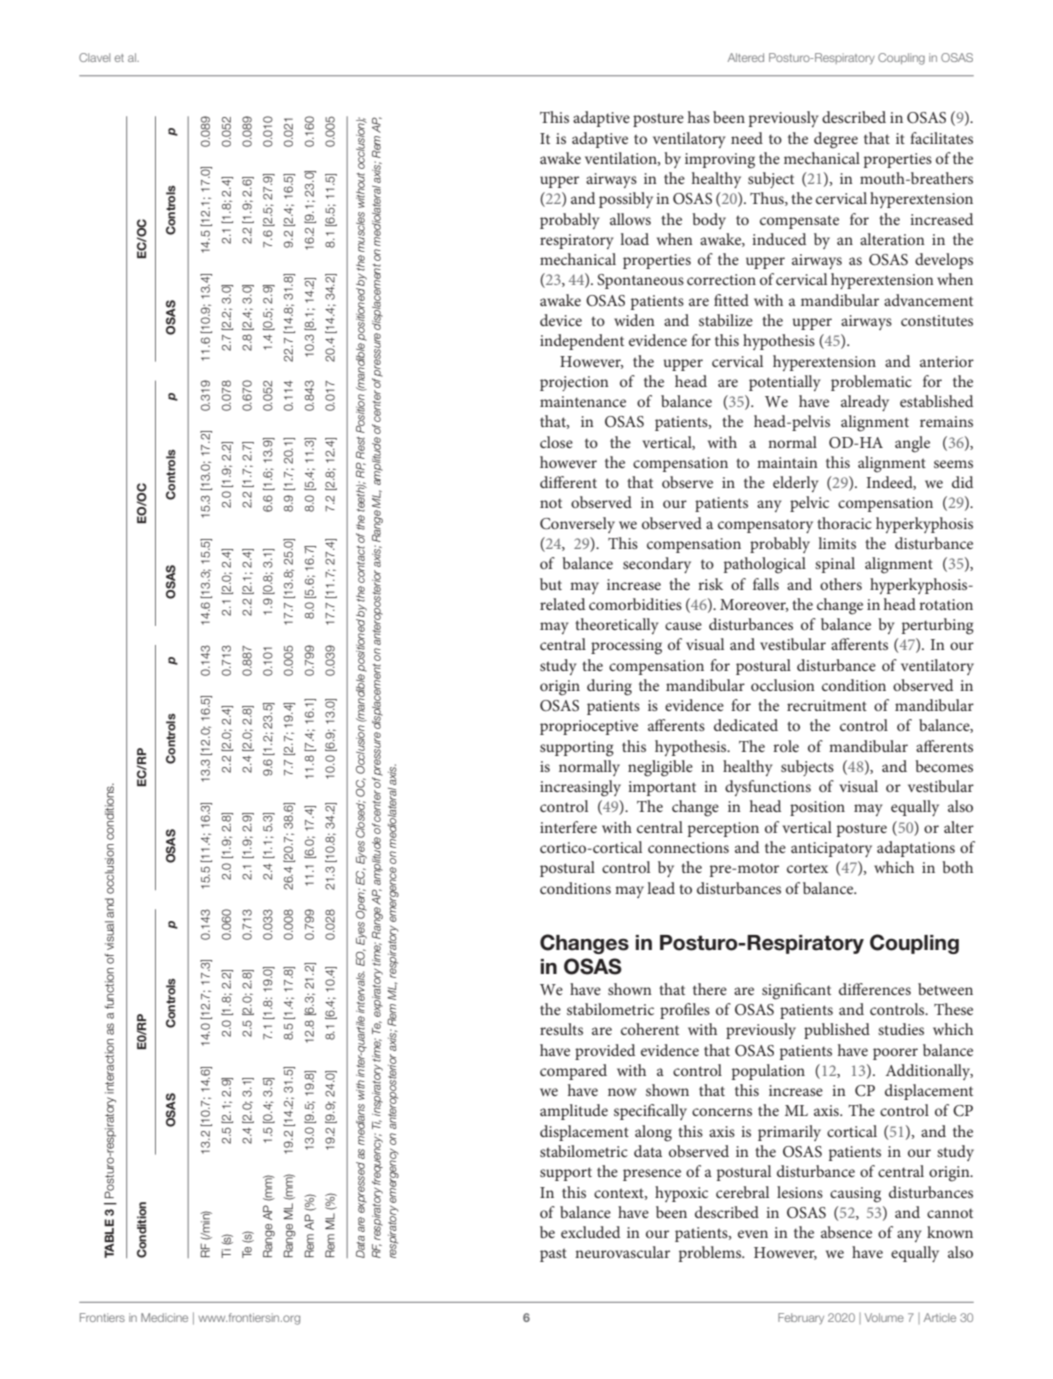  I want to click on Medicine, so click(164, 1317).
